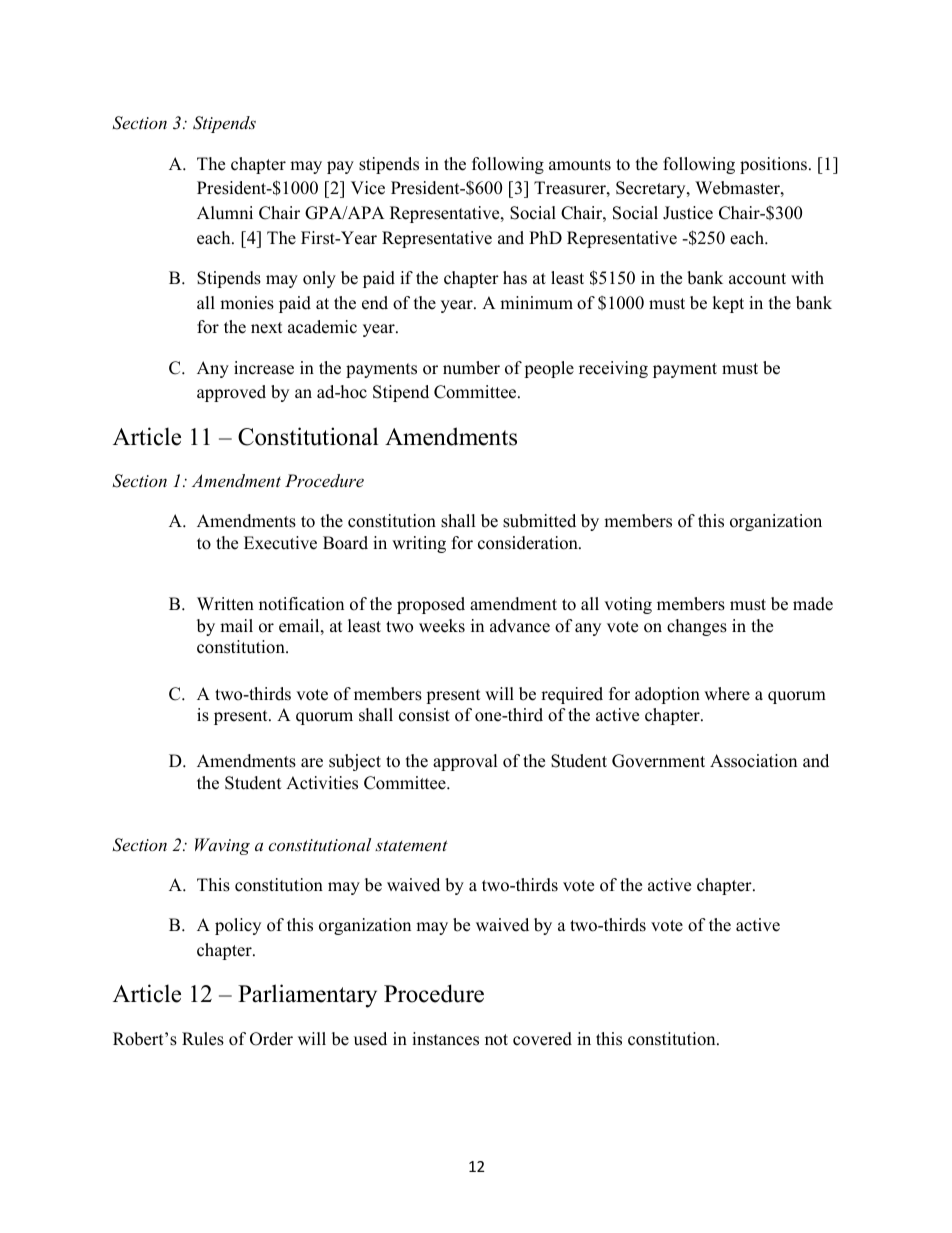  Describe the element at coordinates (445, 1039) in the page. I see `instances` at that location.
